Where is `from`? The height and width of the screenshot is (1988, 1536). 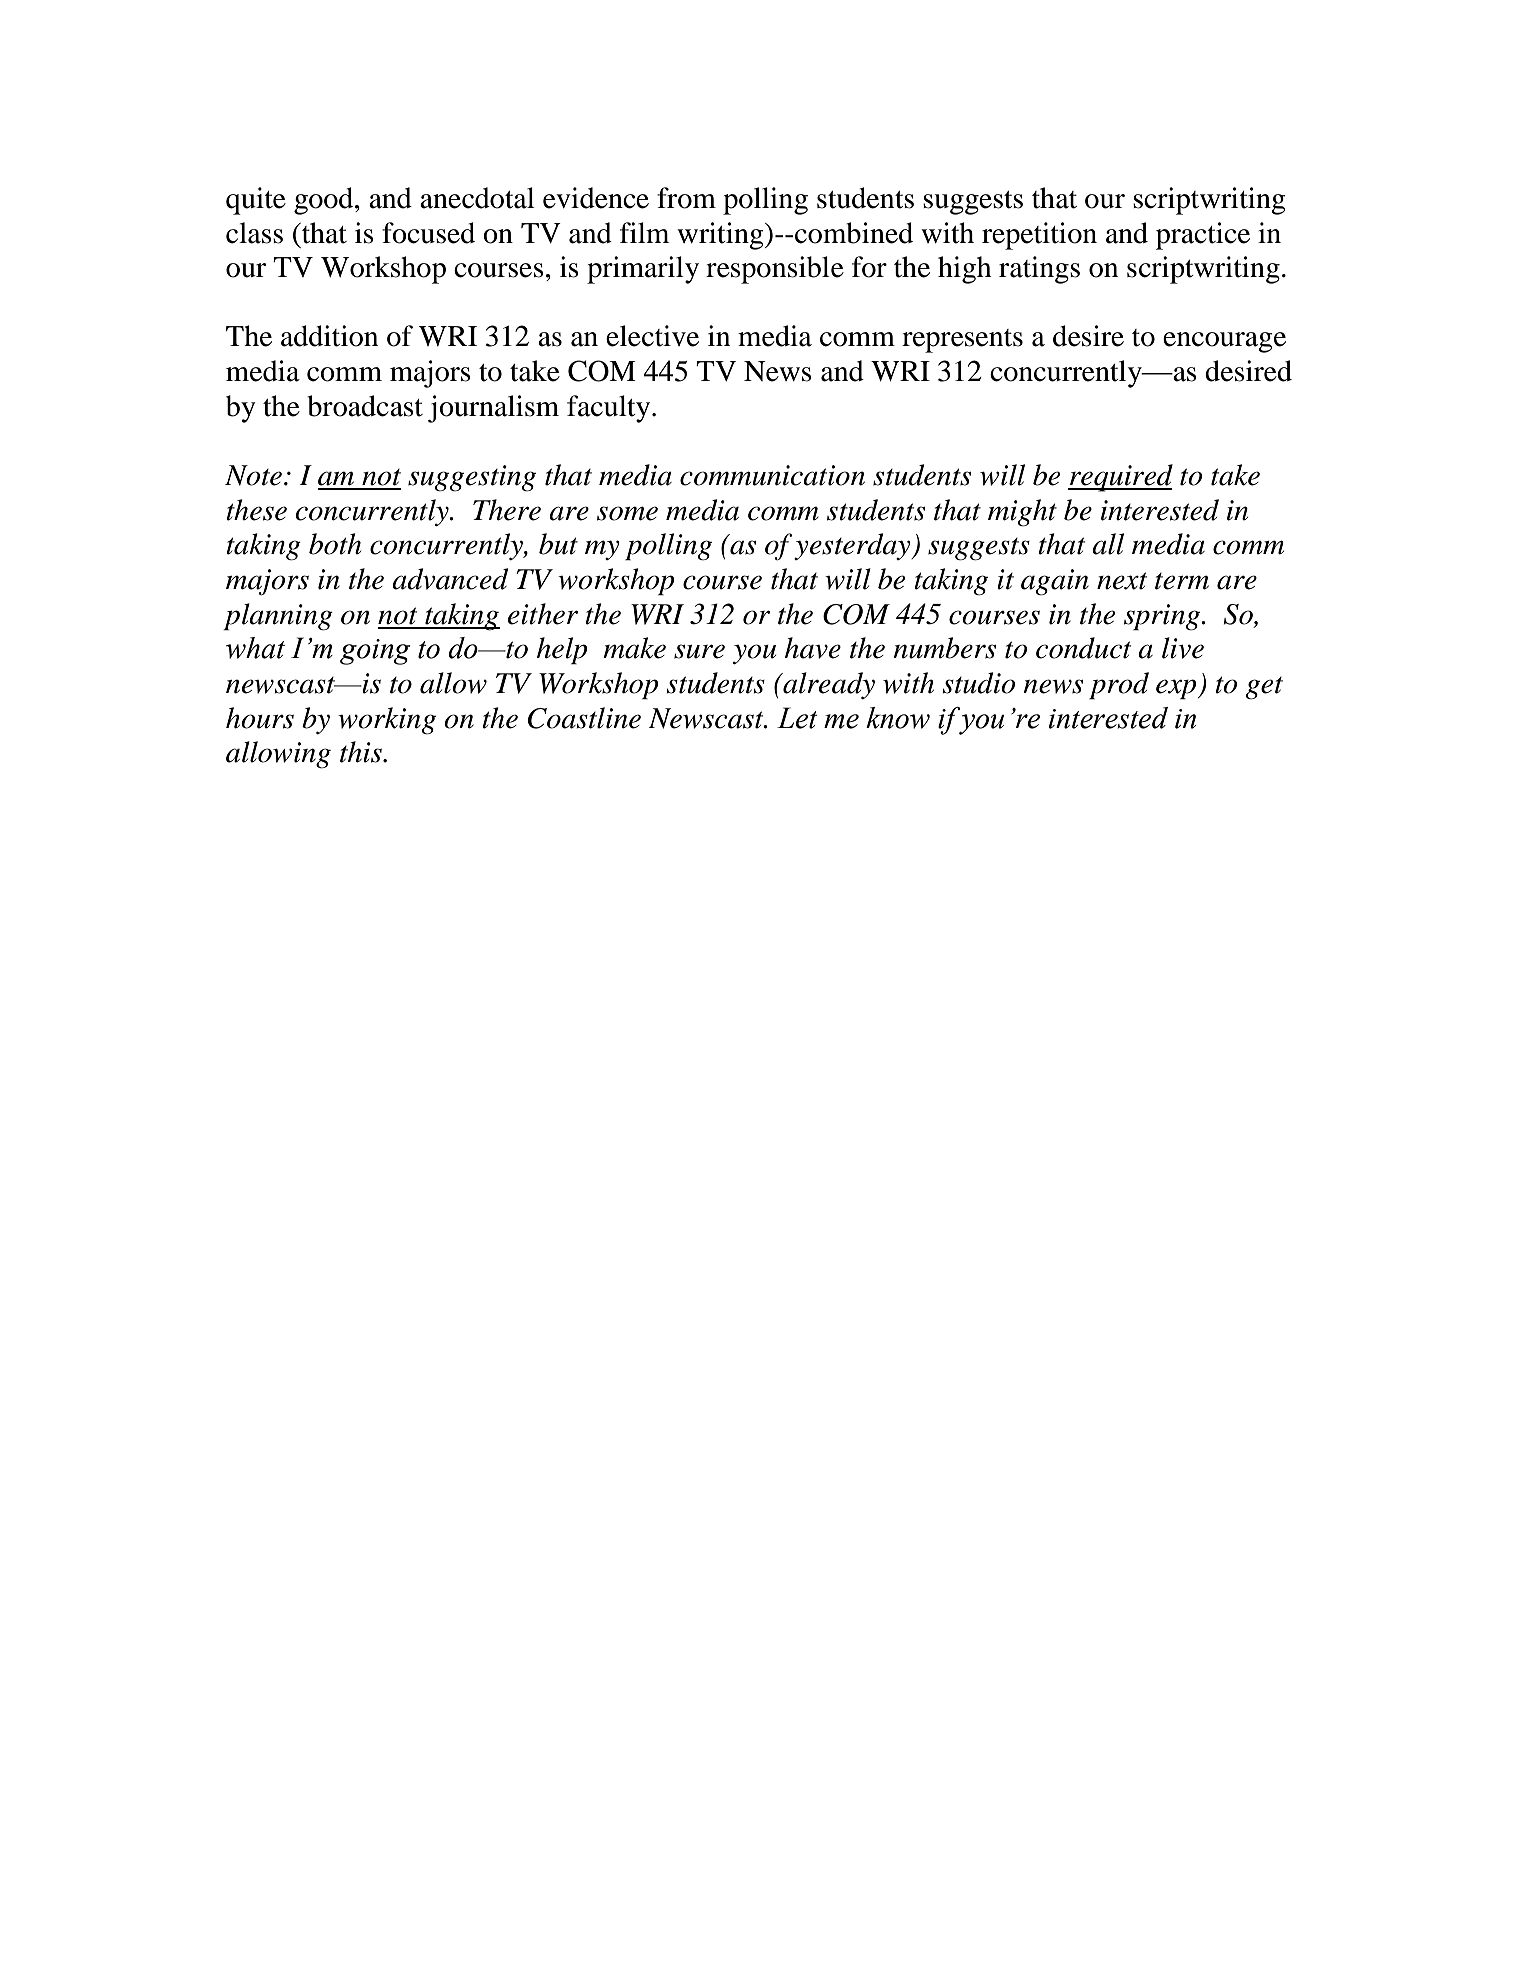
from is located at coordinates (686, 198).
